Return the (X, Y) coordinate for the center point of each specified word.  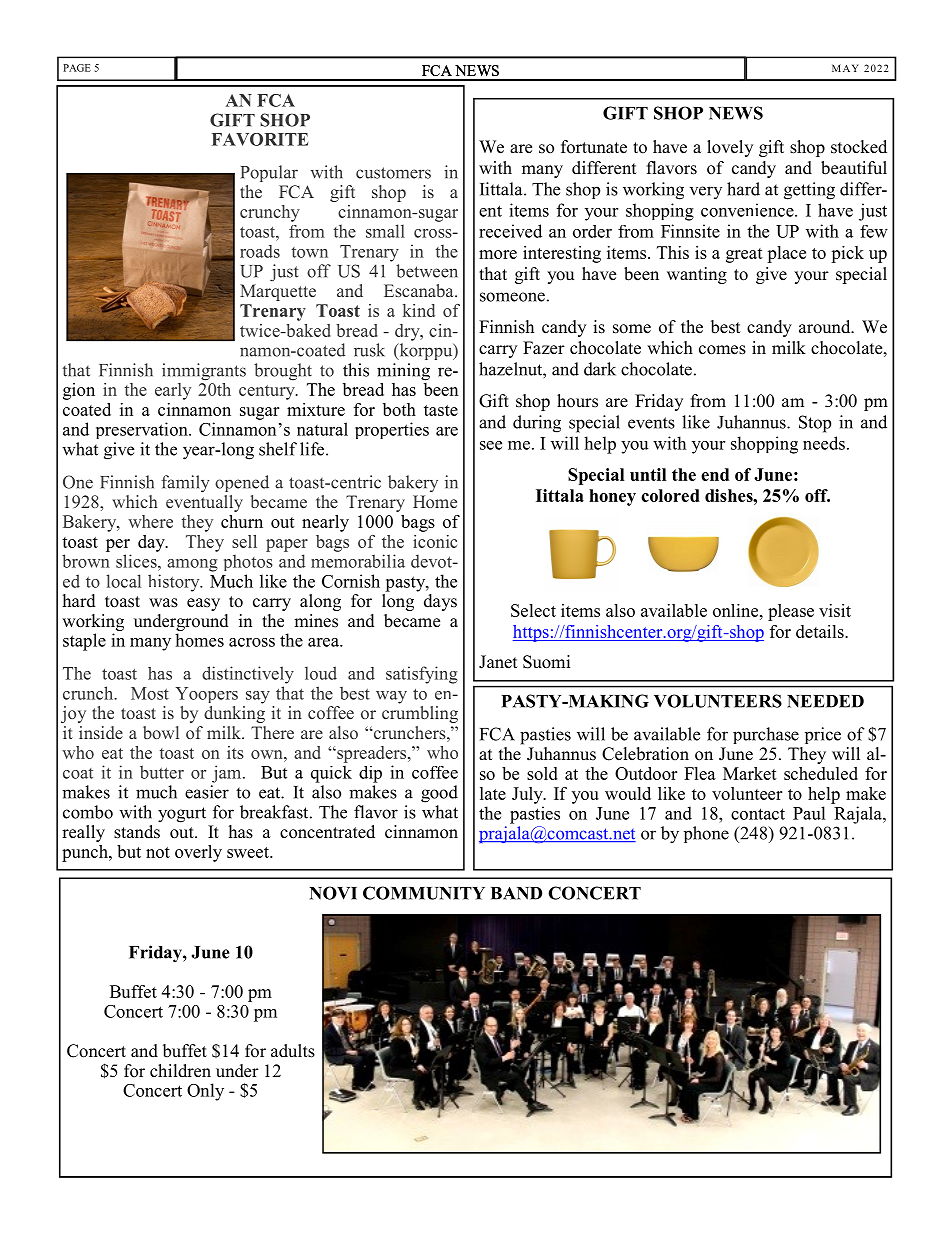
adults (293, 1051)
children (180, 1071)
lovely (730, 148)
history (175, 583)
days (440, 602)
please (791, 612)
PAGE (77, 68)
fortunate (594, 147)
